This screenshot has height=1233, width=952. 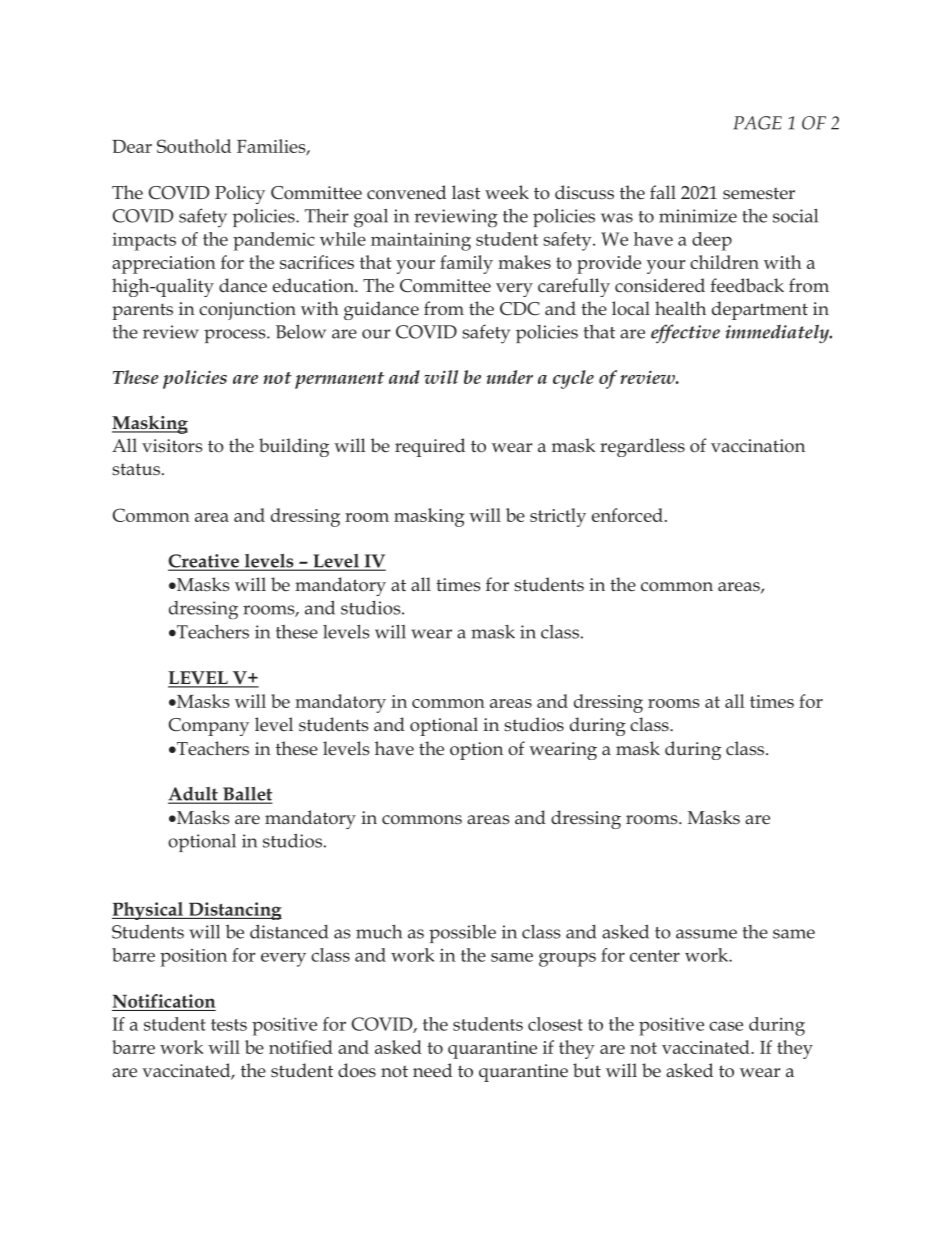 What do you see at coordinates (466, 192) in the screenshot?
I see `last` at bounding box center [466, 192].
